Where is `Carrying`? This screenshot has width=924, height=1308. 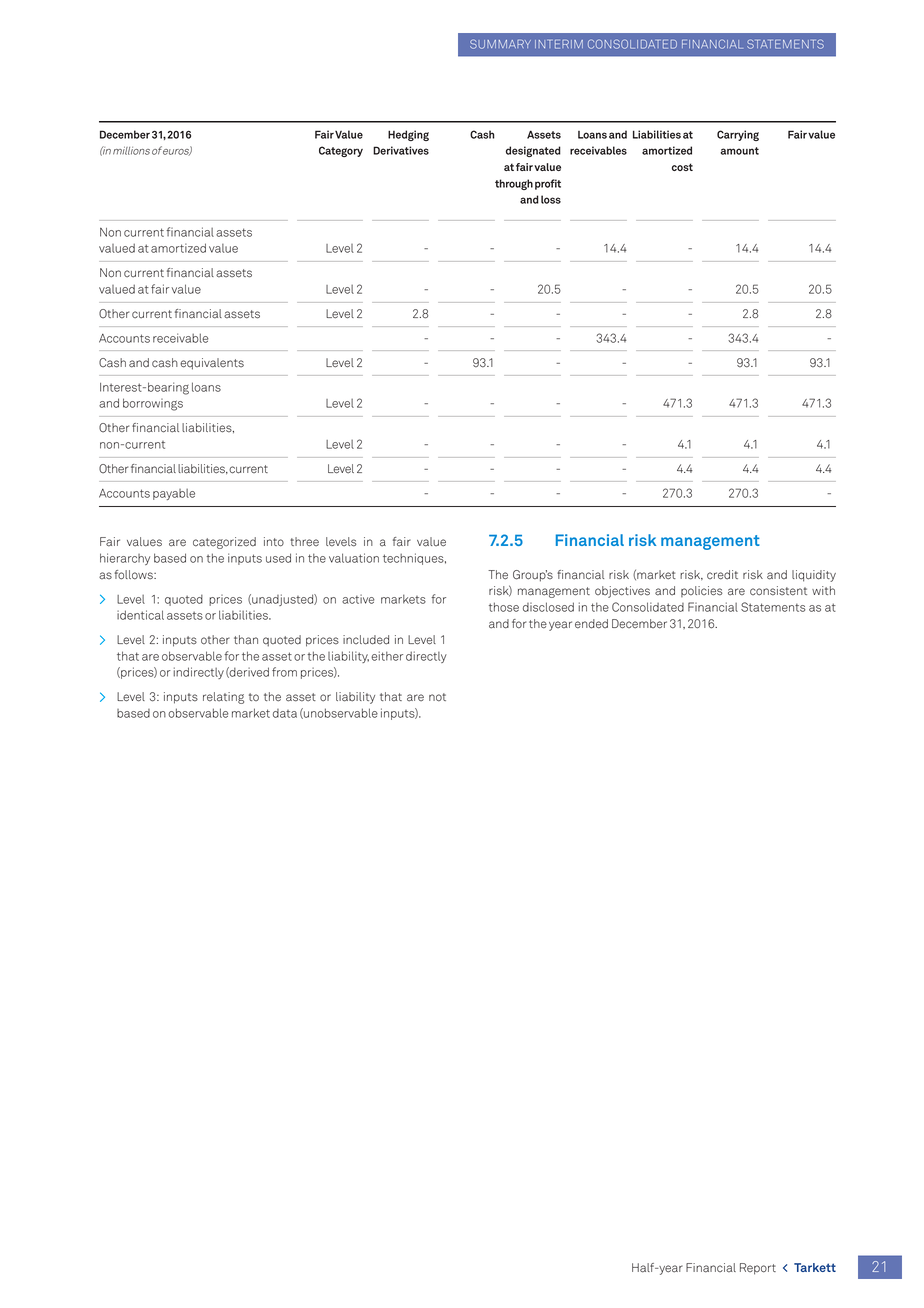 Carrying is located at coordinates (738, 135).
